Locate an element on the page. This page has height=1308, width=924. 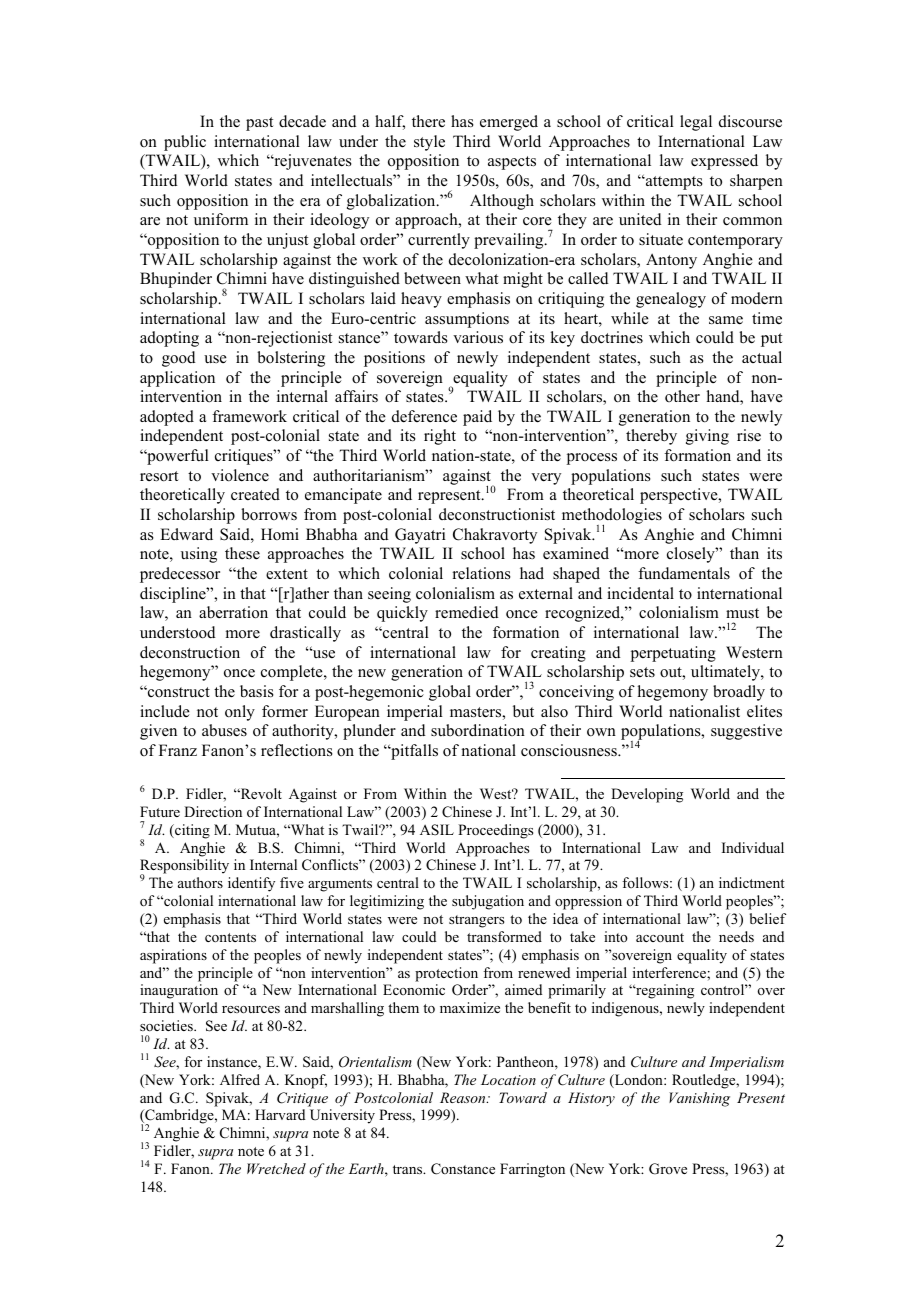
Proceedings is located at coordinates (495, 831).
